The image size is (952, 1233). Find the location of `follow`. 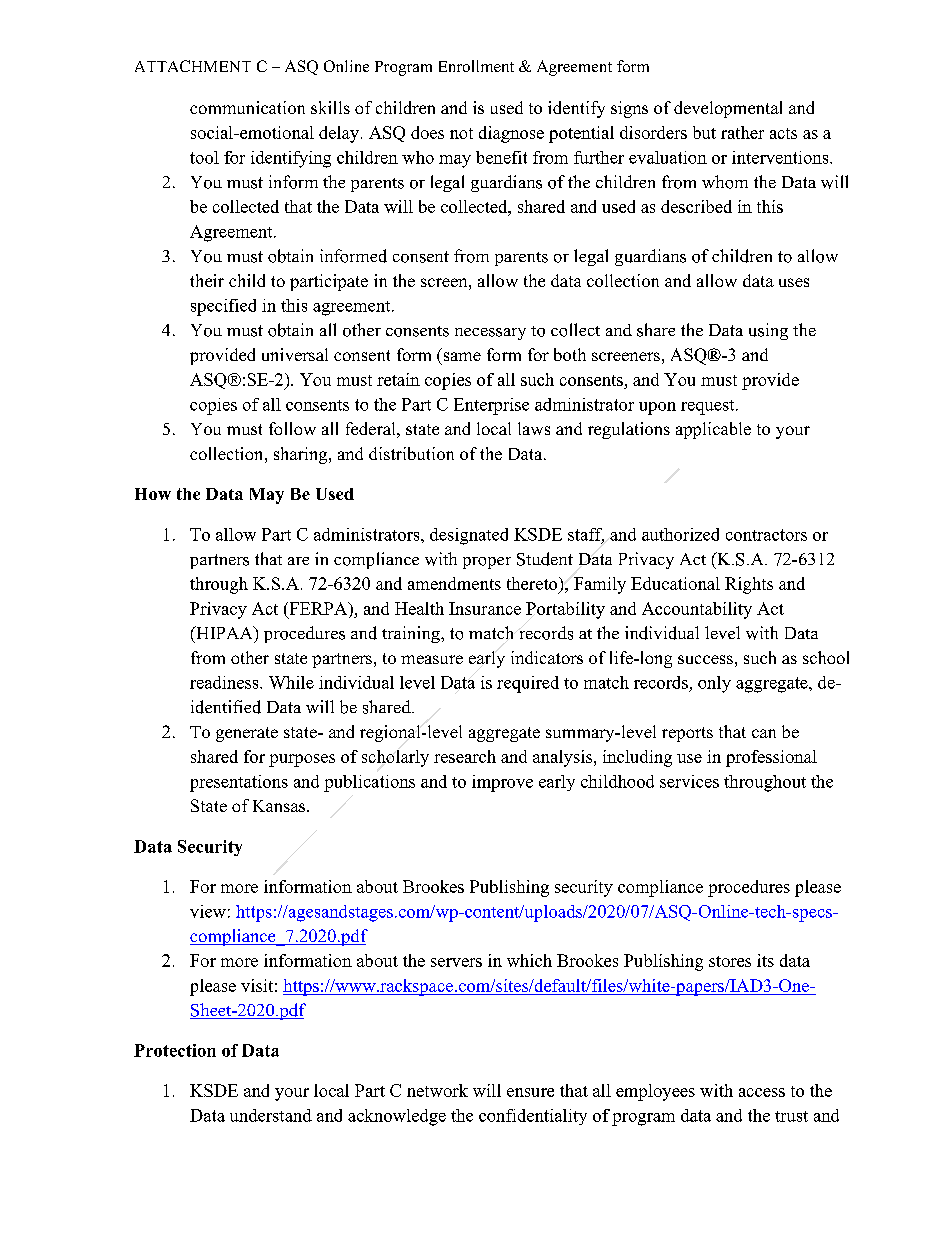

follow is located at coordinates (292, 428).
